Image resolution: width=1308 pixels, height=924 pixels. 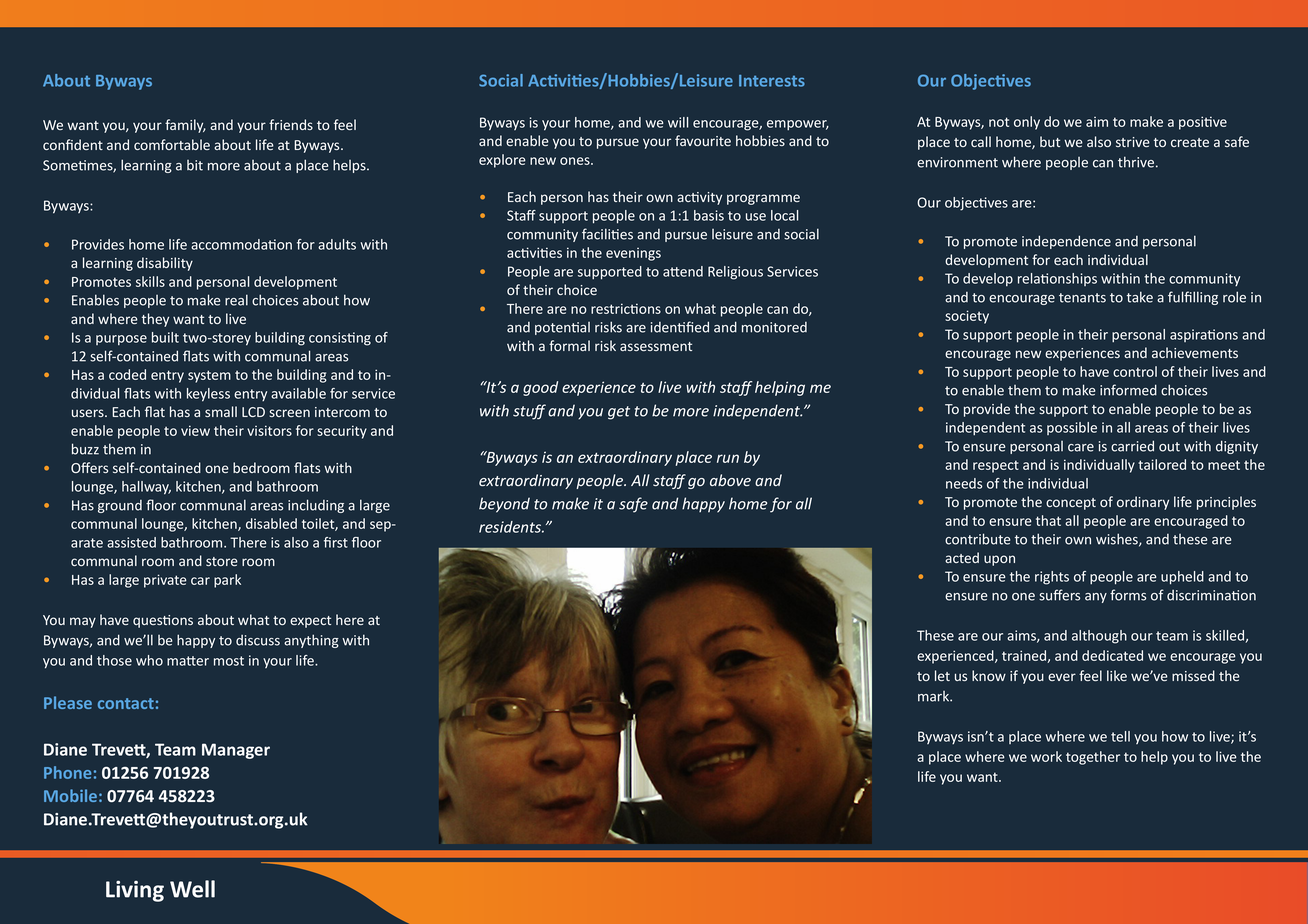 What do you see at coordinates (192, 889) in the page?
I see `Well` at bounding box center [192, 889].
